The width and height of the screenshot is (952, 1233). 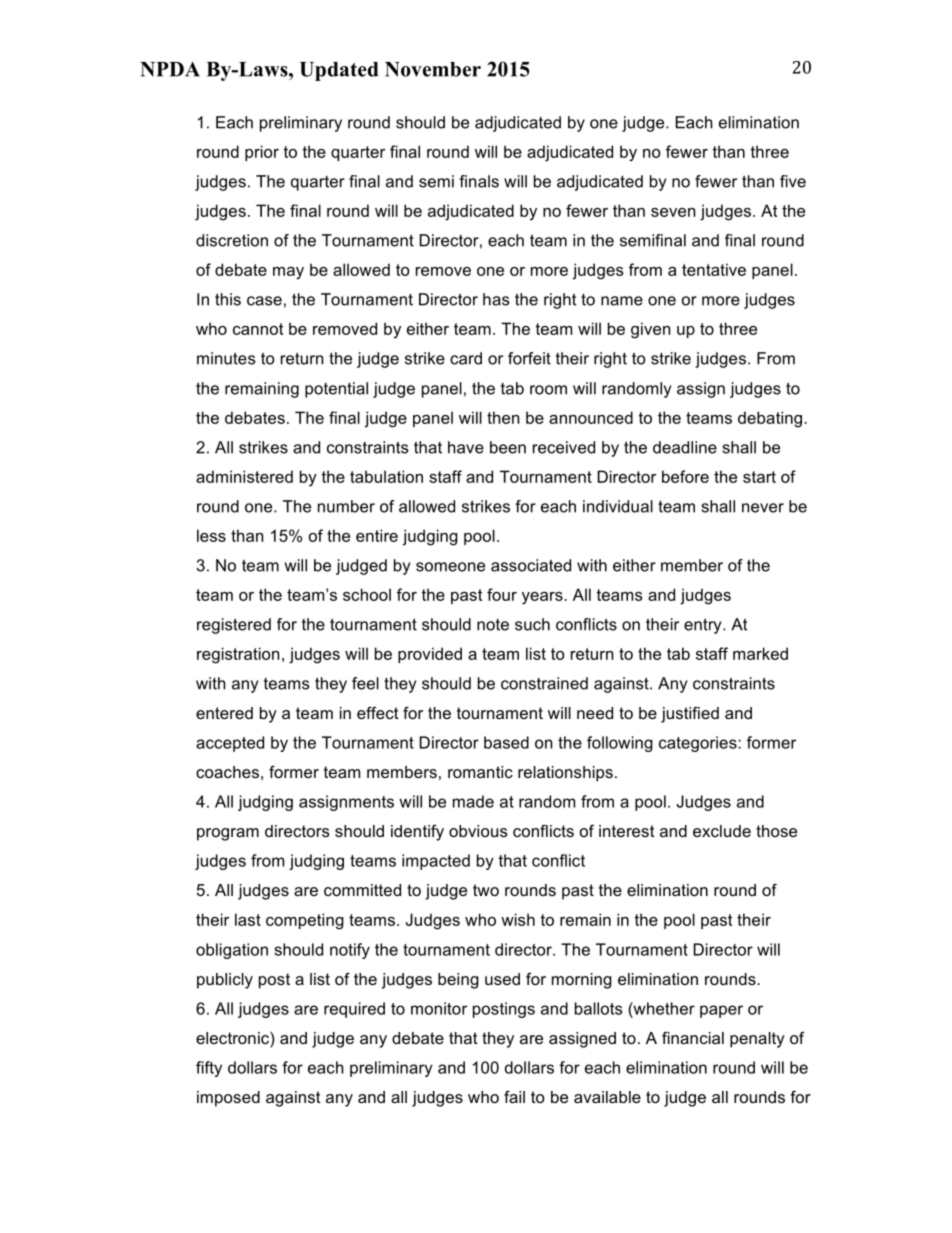 I want to click on electronic, so click(x=233, y=1038).
